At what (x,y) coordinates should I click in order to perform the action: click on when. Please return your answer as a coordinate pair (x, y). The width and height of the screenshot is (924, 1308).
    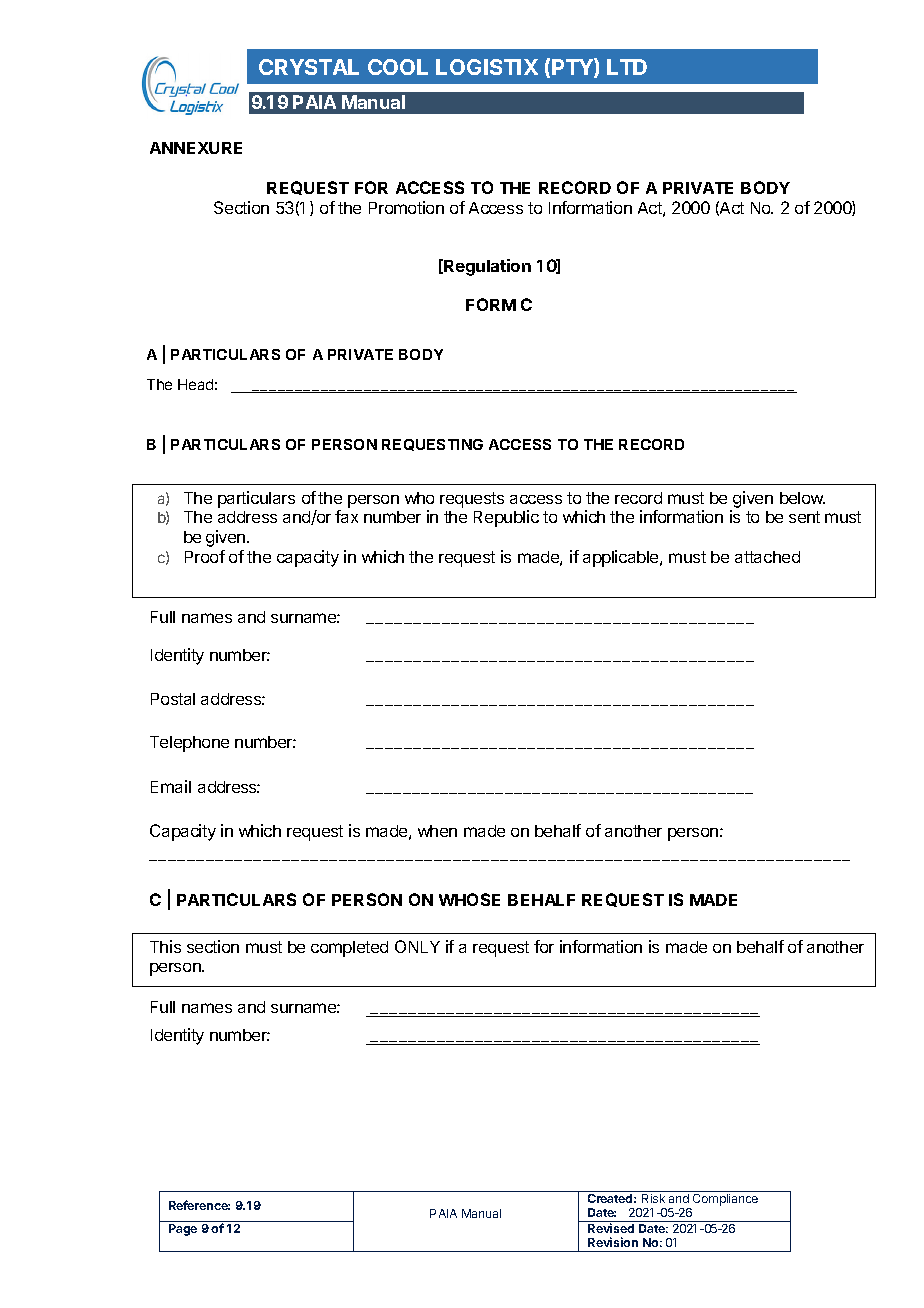
    Looking at the image, I should click on (437, 831).
